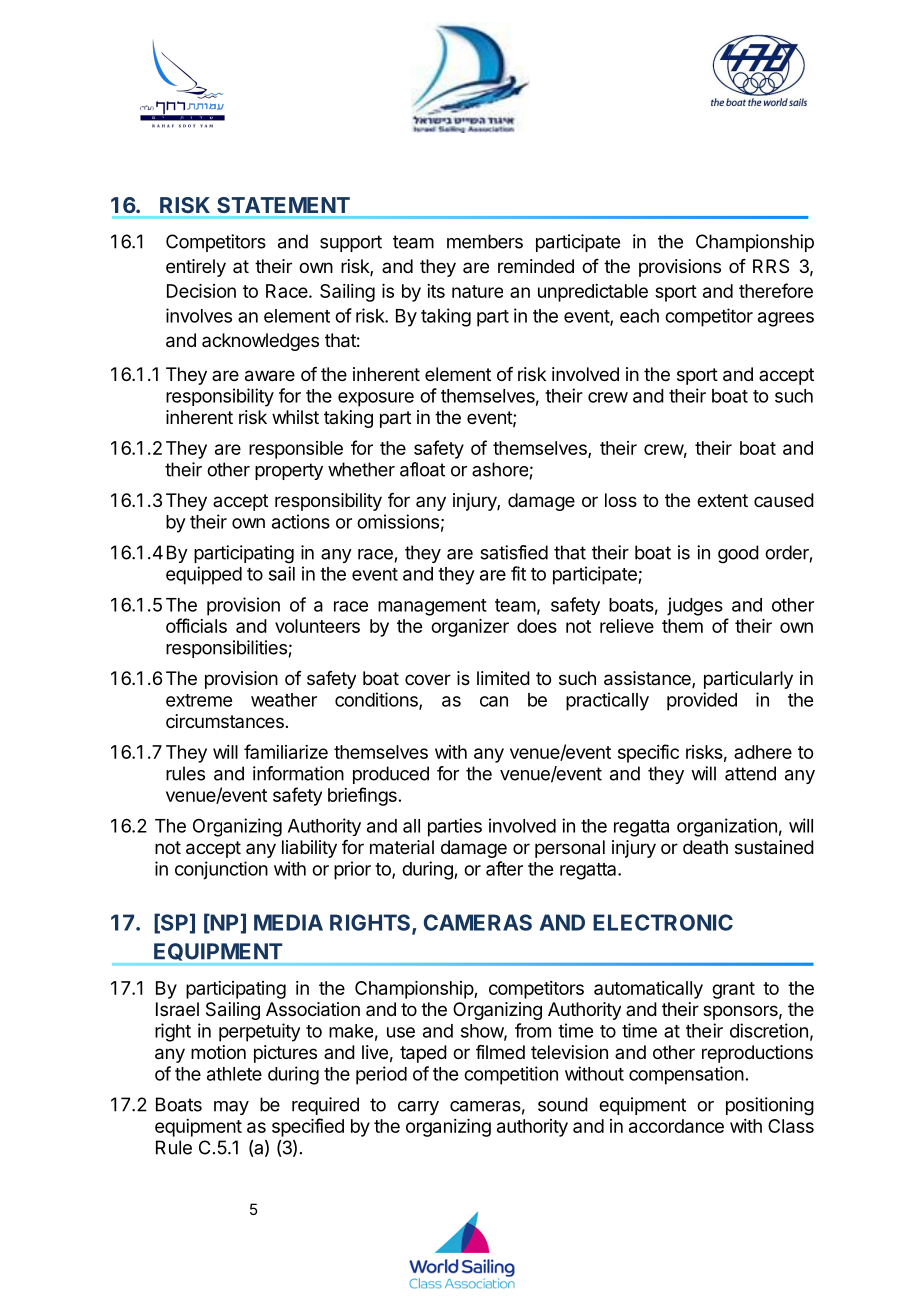 The image size is (924, 1309). What do you see at coordinates (485, 241) in the screenshot?
I see `members` at bounding box center [485, 241].
